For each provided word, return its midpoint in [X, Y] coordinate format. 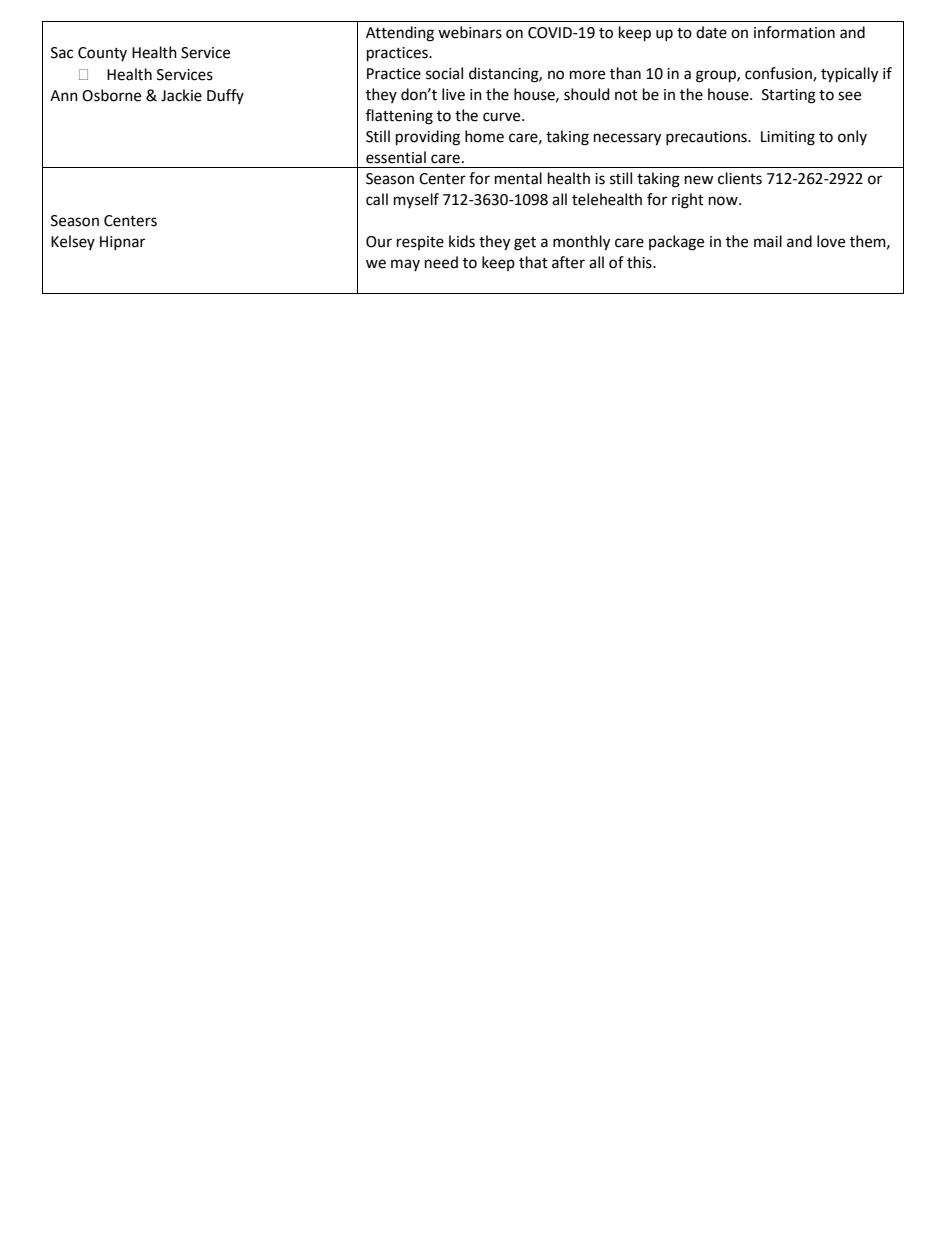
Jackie [181, 95]
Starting [789, 96]
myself [416, 200]
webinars [470, 32]
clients [740, 178]
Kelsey [73, 242]
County [102, 54]
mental [518, 178]
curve [503, 117]
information [794, 32]
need [441, 262]
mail [768, 241]
